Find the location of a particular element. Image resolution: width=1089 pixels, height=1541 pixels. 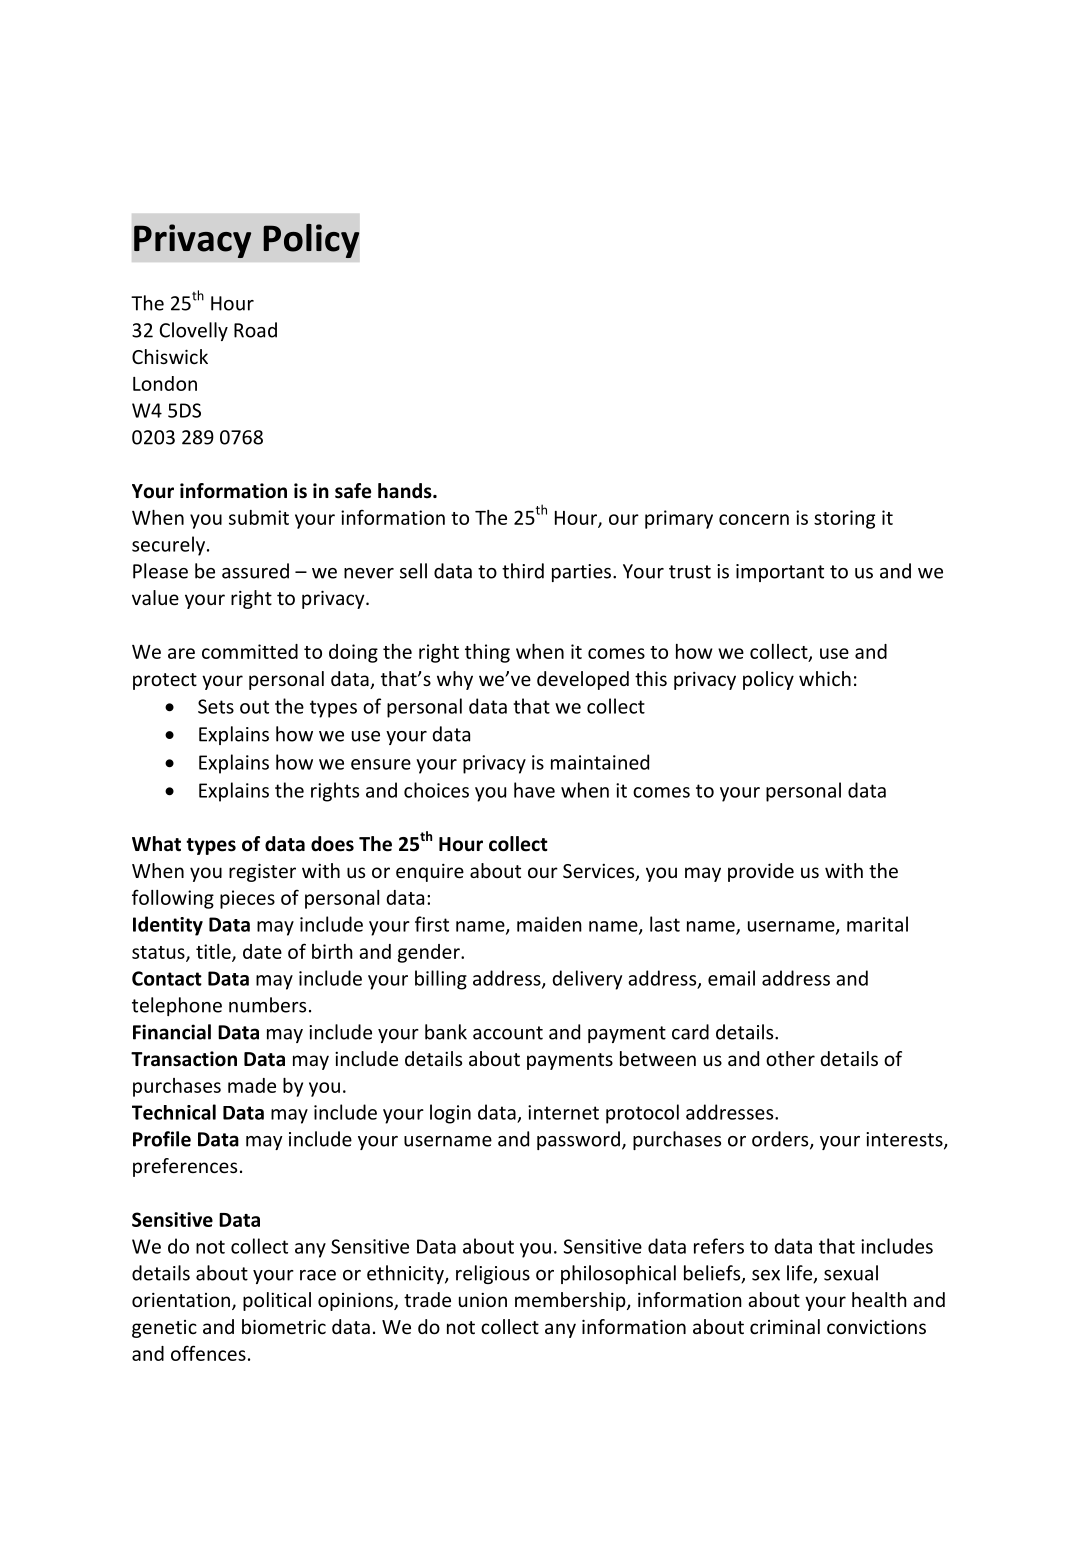

assured is located at coordinates (255, 571).
